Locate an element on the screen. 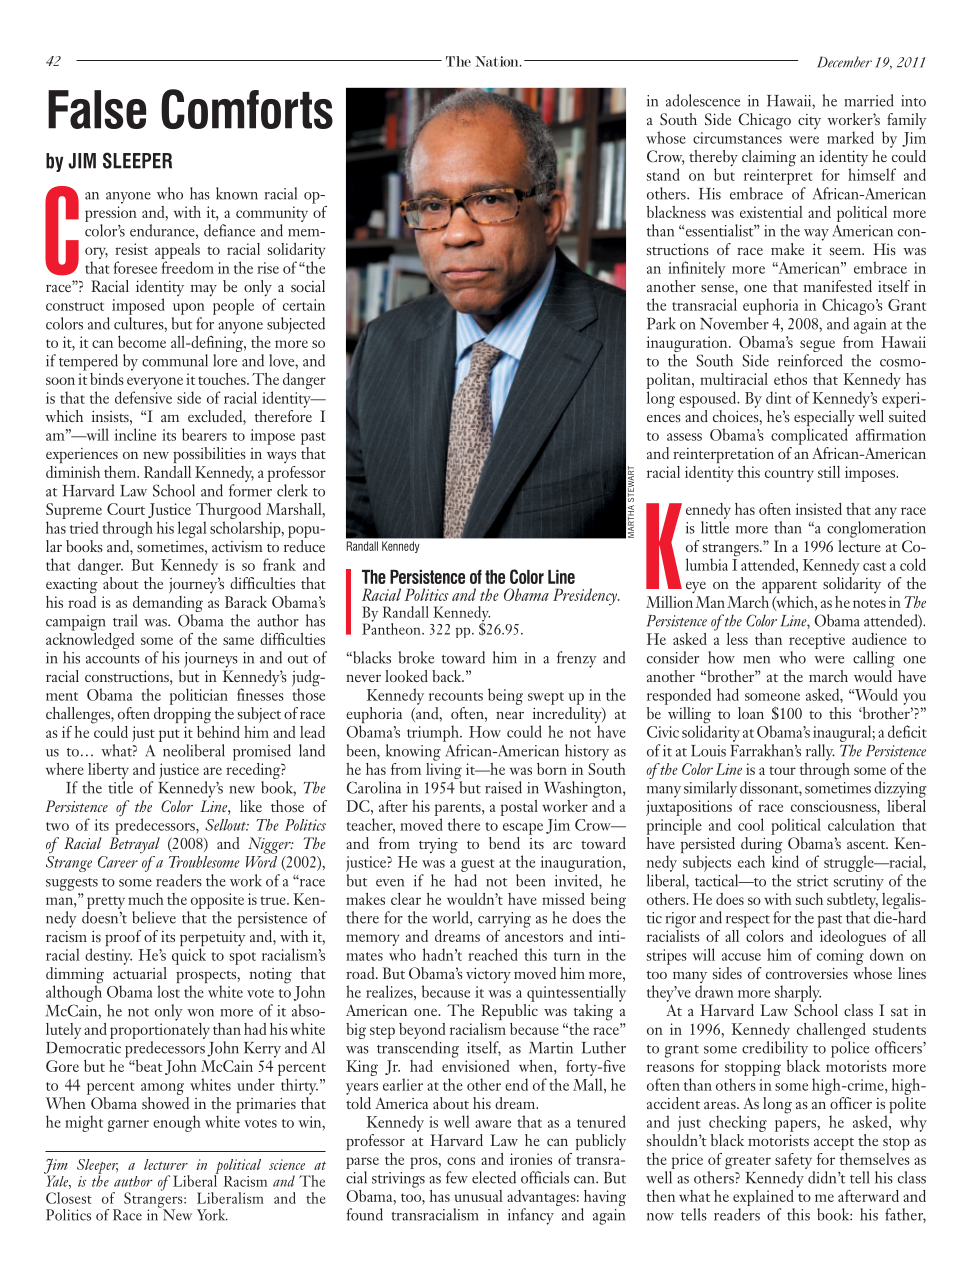 The height and width of the screenshot is (1276, 972). calculation is located at coordinates (861, 824).
